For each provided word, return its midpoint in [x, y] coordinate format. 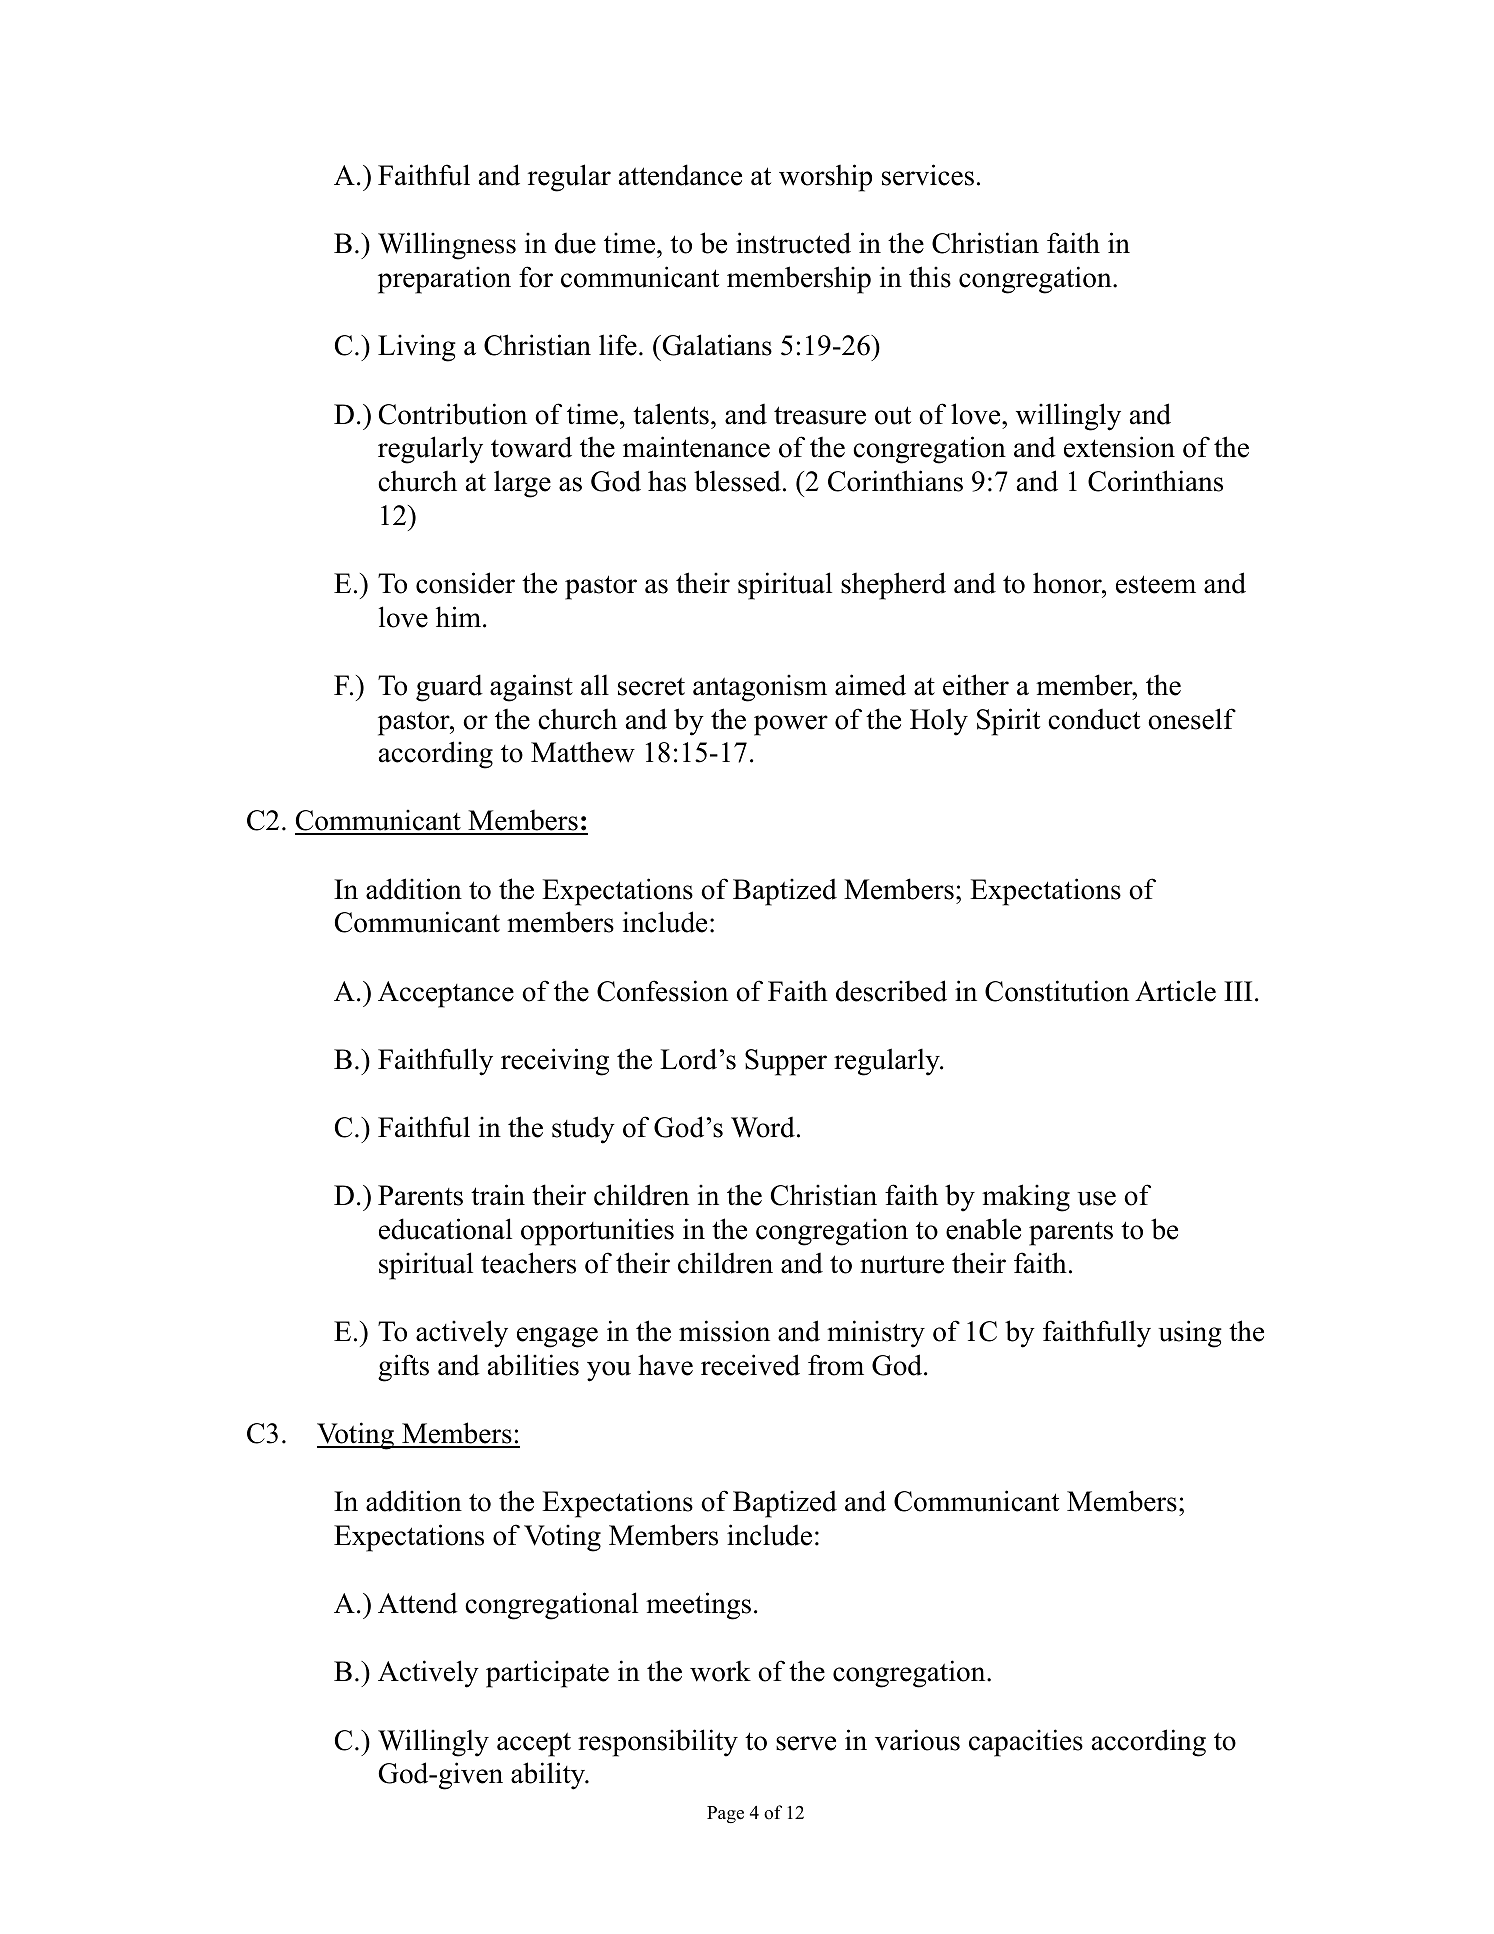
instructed [793, 243]
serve [806, 1743]
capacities [1026, 1743]
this [930, 277]
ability [549, 1776]
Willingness [447, 246]
